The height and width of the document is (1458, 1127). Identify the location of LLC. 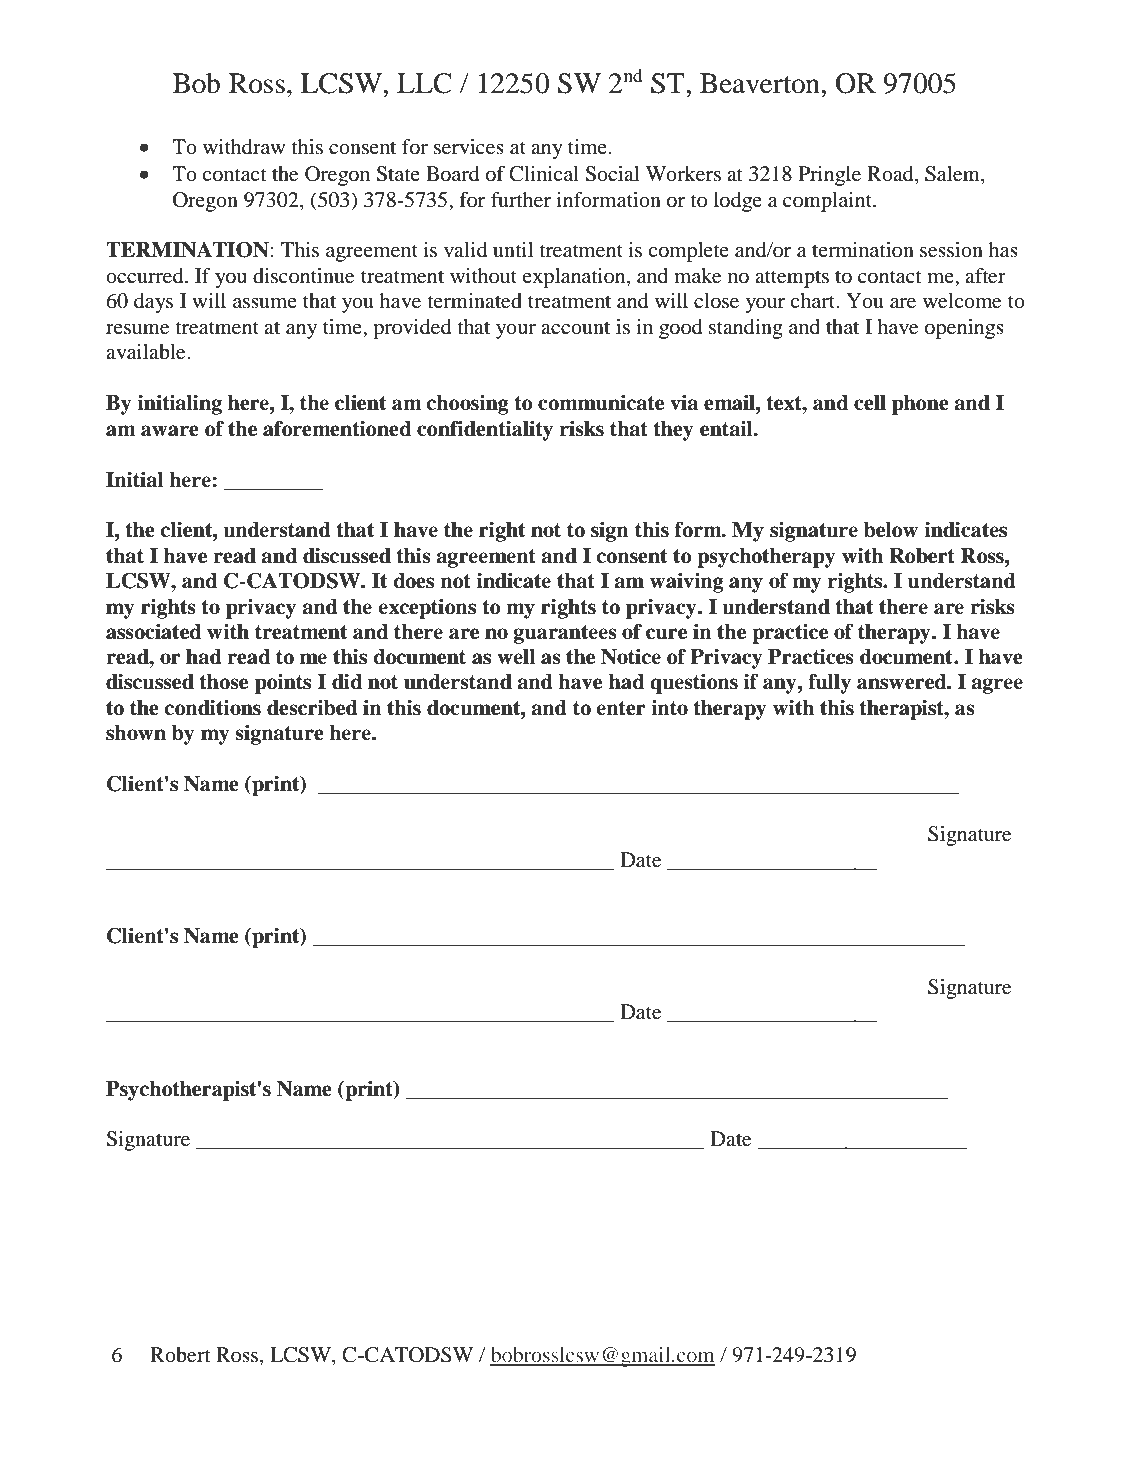
(424, 83).
